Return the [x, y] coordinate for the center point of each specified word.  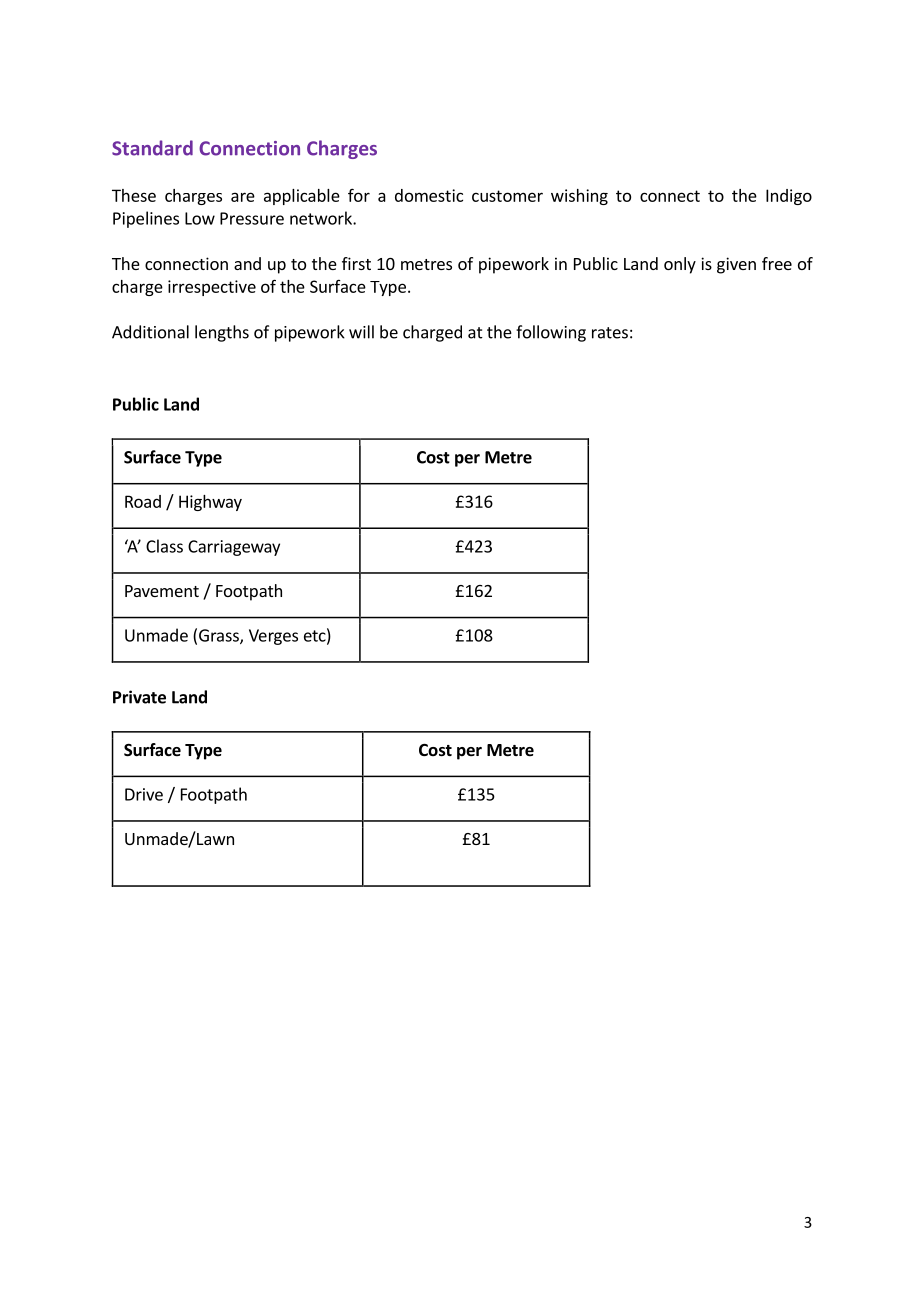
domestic [429, 195]
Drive [144, 794]
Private [139, 697]
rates [610, 333]
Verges [273, 637]
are [243, 197]
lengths [222, 333]
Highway [210, 503]
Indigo [789, 197]
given [736, 265]
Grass [220, 636]
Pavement [162, 591]
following [551, 333]
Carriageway [234, 548]
